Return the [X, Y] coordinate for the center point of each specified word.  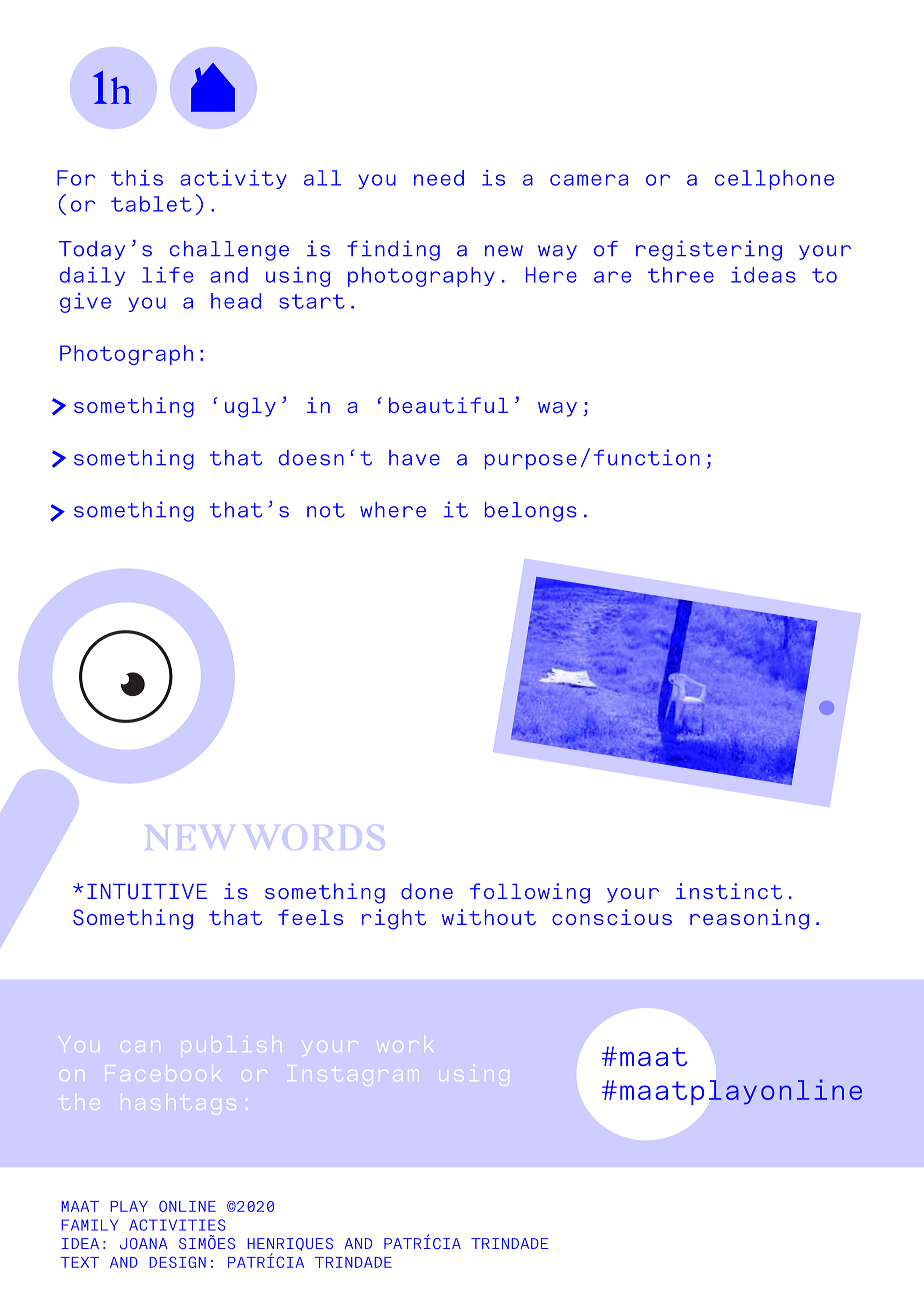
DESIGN [178, 1262]
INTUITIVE [147, 892]
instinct [729, 891]
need [439, 178]
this [137, 178]
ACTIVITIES [177, 1225]
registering [709, 250]
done [427, 891]
